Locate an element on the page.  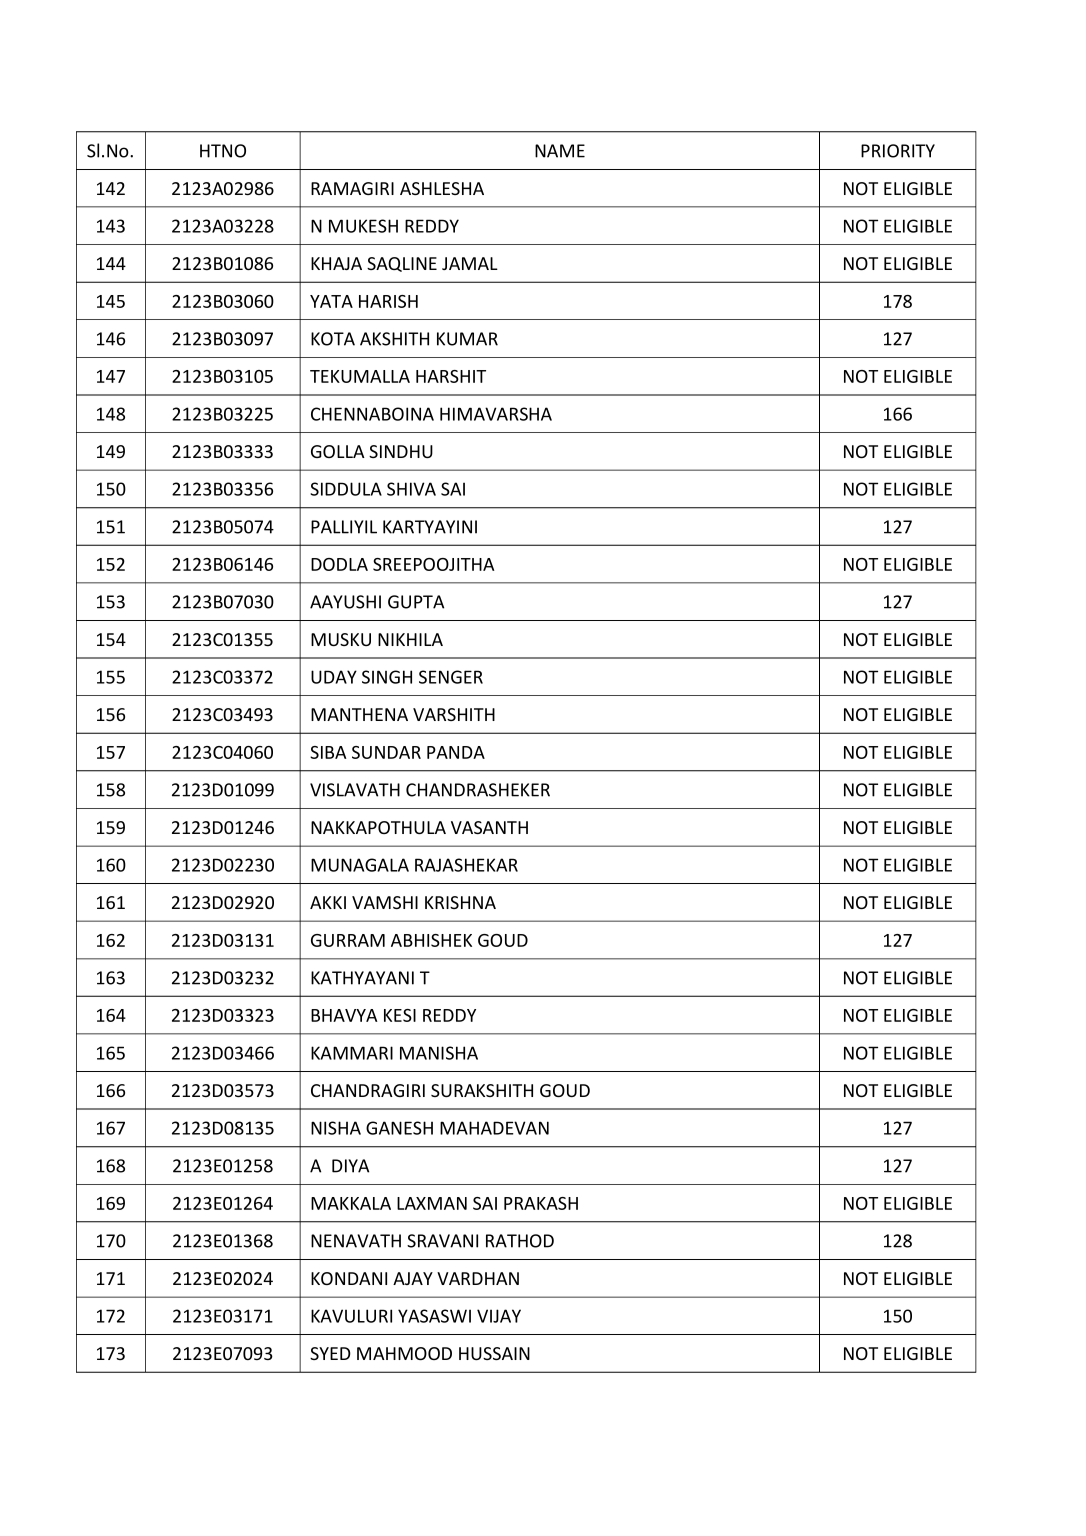
GANESH is located at coordinates (399, 1128).
